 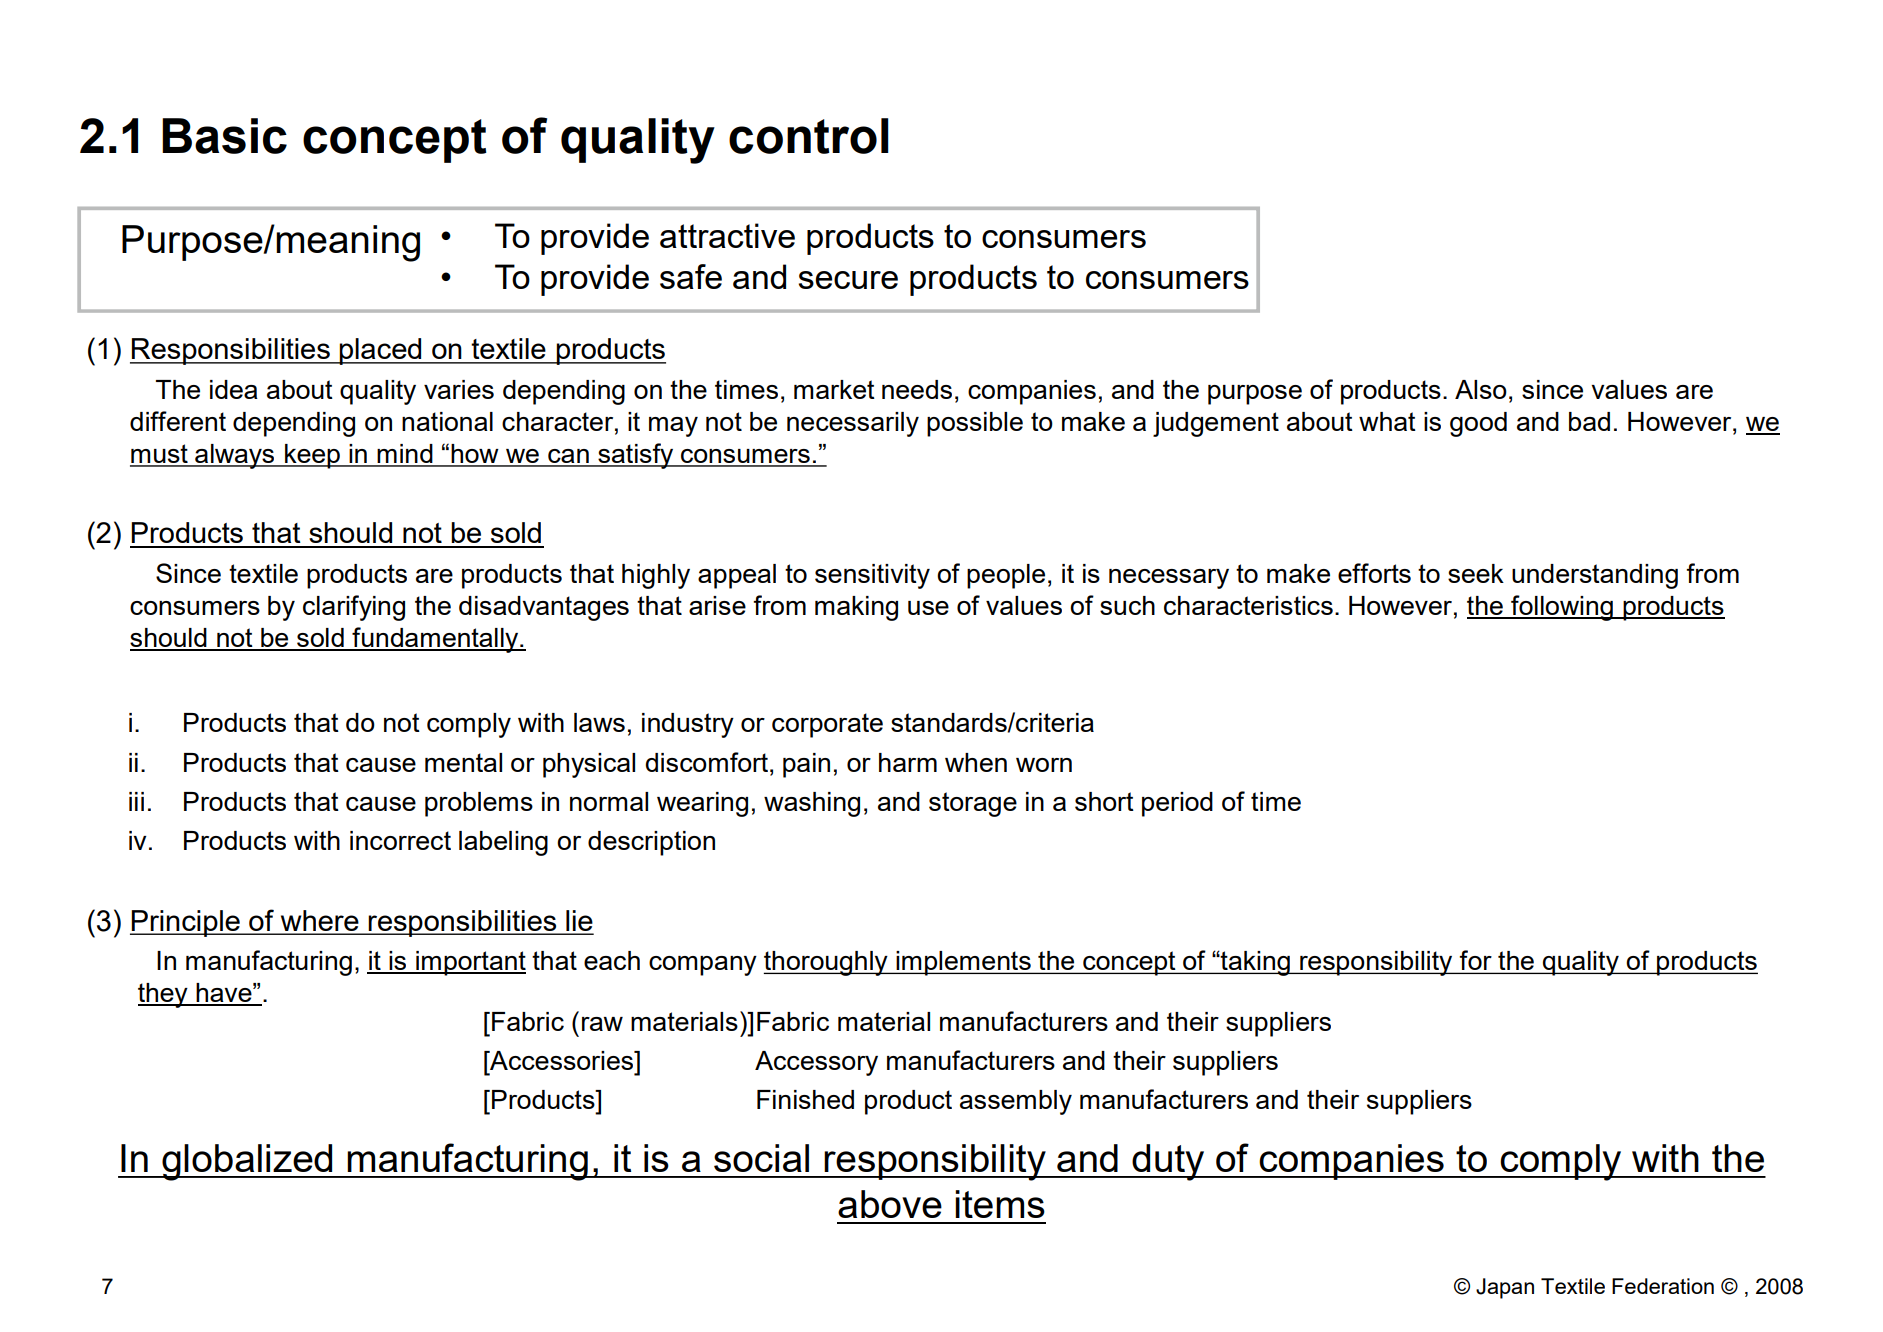 What do you see at coordinates (247, 1162) in the screenshot?
I see `globalized` at bounding box center [247, 1162].
